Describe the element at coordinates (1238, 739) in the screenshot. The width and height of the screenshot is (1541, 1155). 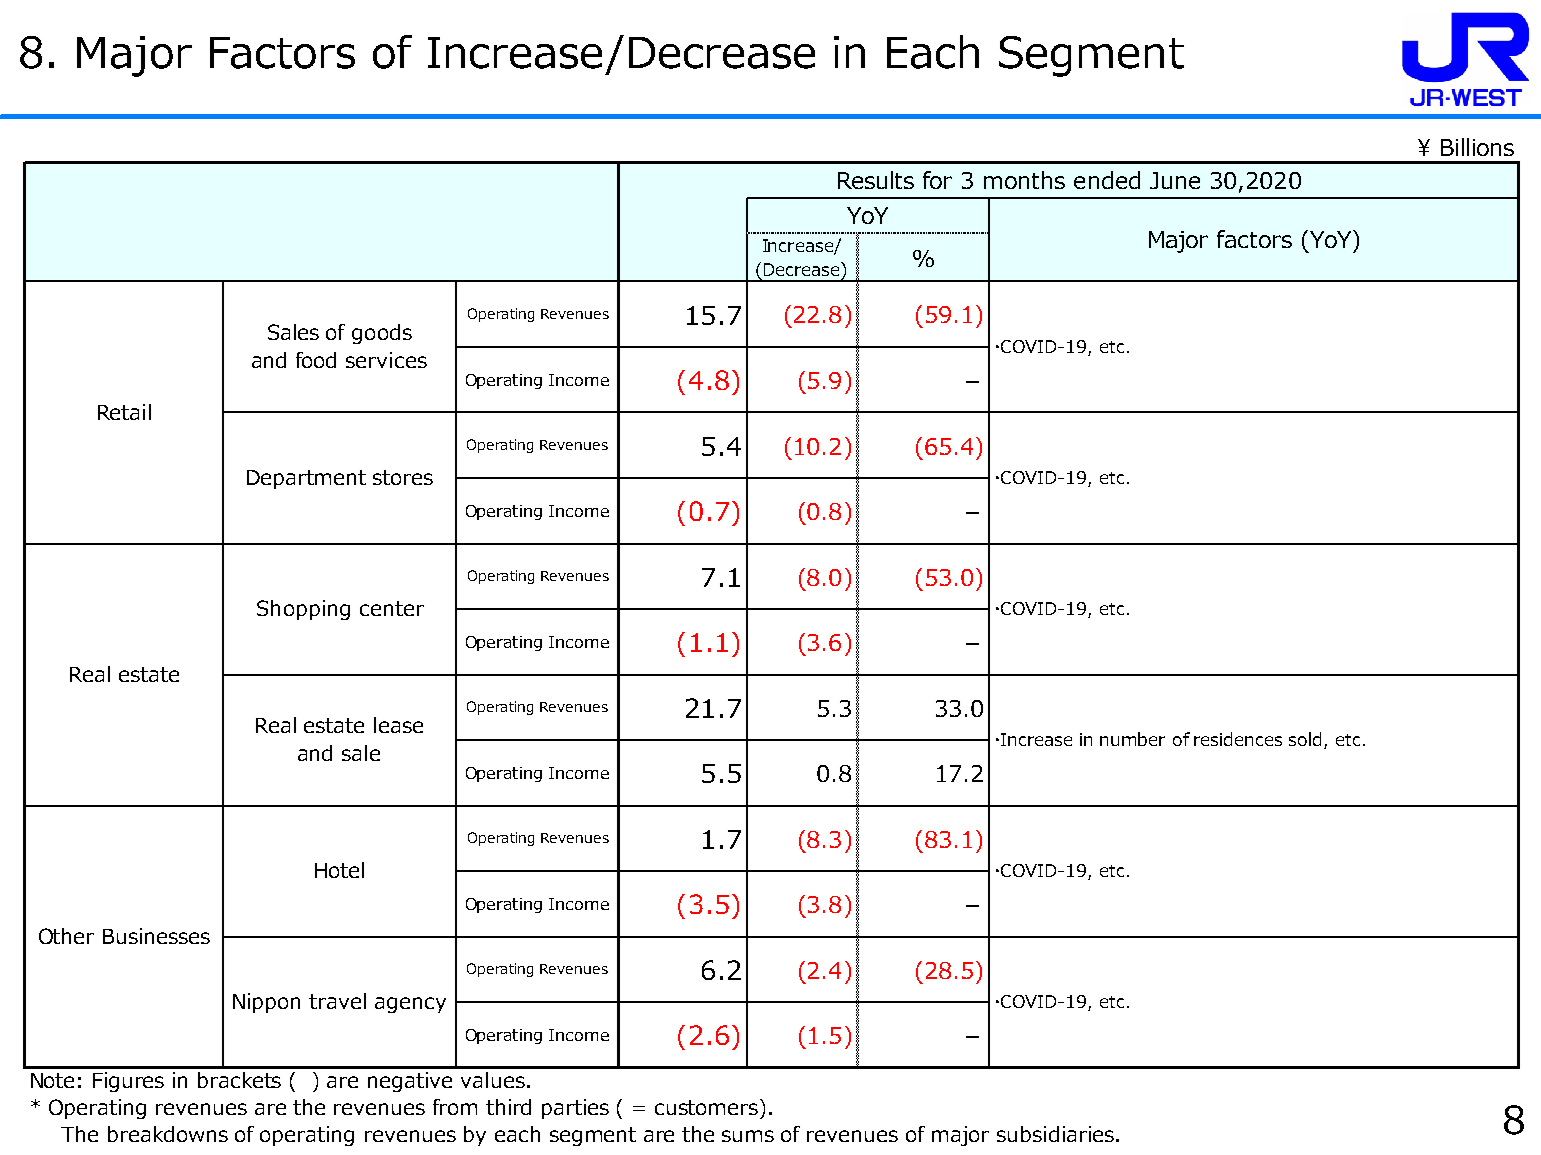
I see `residences` at that location.
